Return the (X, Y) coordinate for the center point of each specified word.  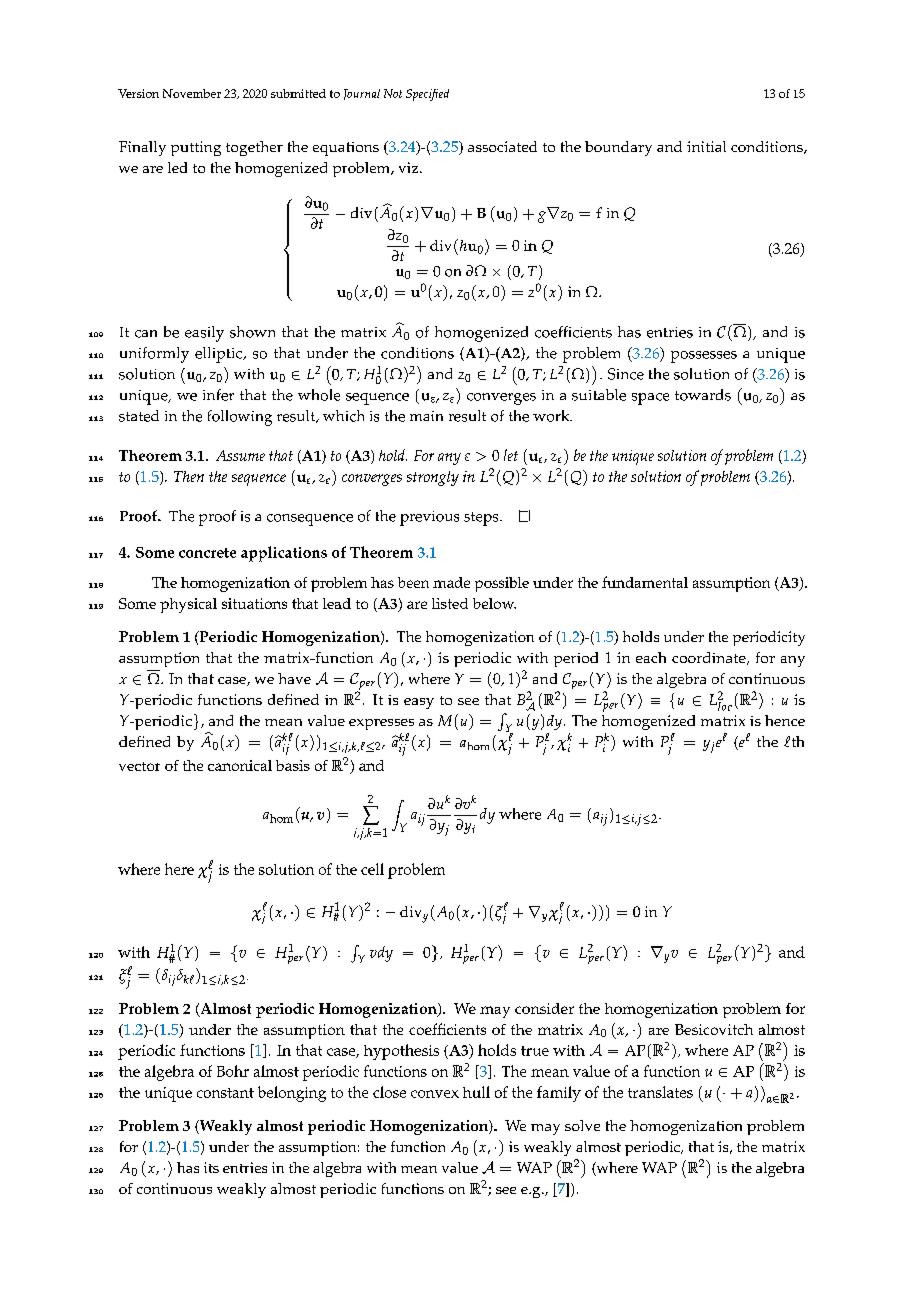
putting (196, 148)
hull (476, 1092)
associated (502, 146)
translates (660, 1092)
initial (706, 146)
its (211, 1167)
